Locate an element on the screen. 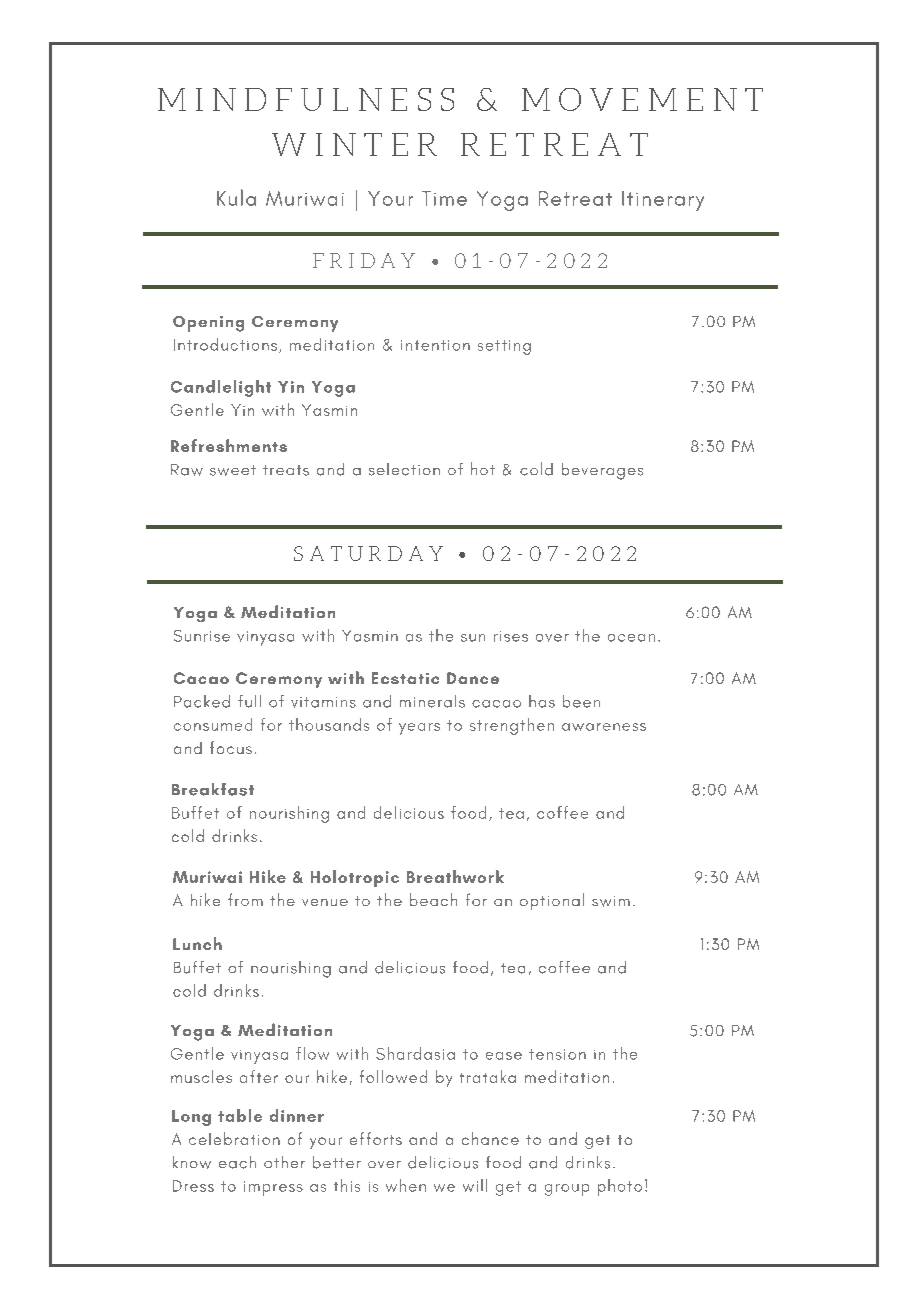 The width and height of the screenshot is (924, 1308). when is located at coordinates (406, 1185).
